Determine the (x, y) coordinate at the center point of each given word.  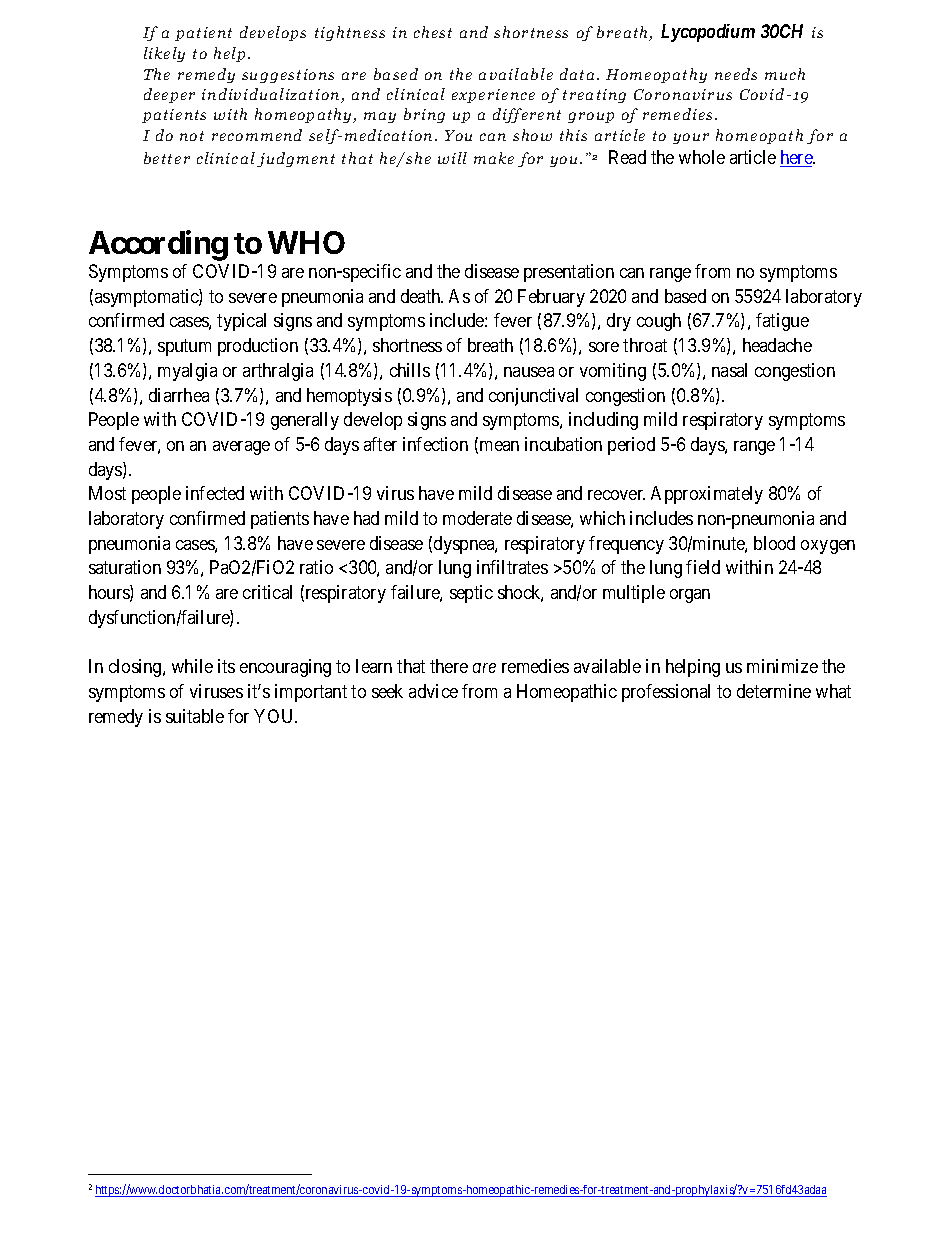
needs (736, 74)
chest (433, 32)
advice (433, 691)
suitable (195, 716)
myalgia (187, 372)
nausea (529, 372)
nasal (729, 370)
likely (164, 54)
